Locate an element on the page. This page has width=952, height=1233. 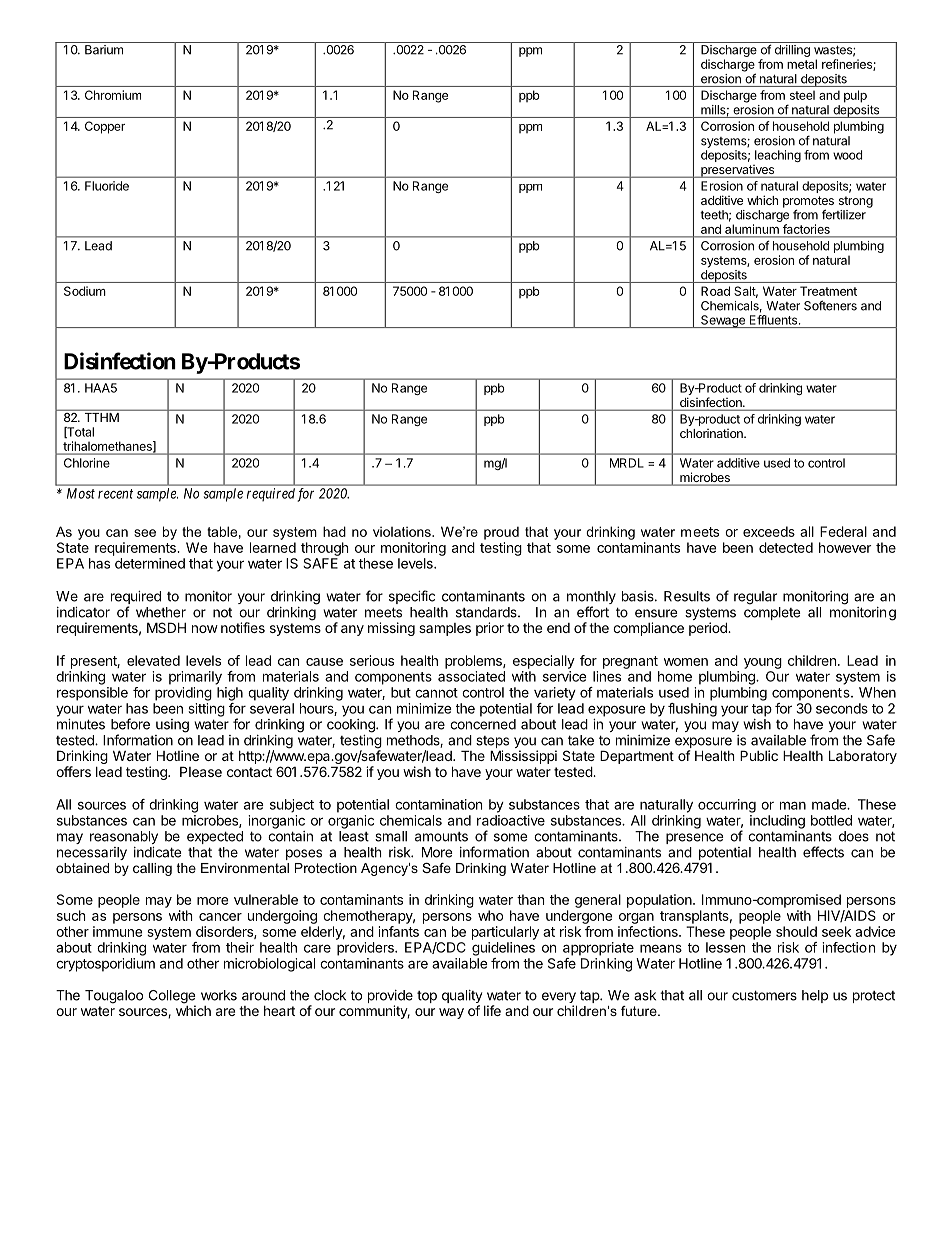
preservatives is located at coordinates (738, 171).
